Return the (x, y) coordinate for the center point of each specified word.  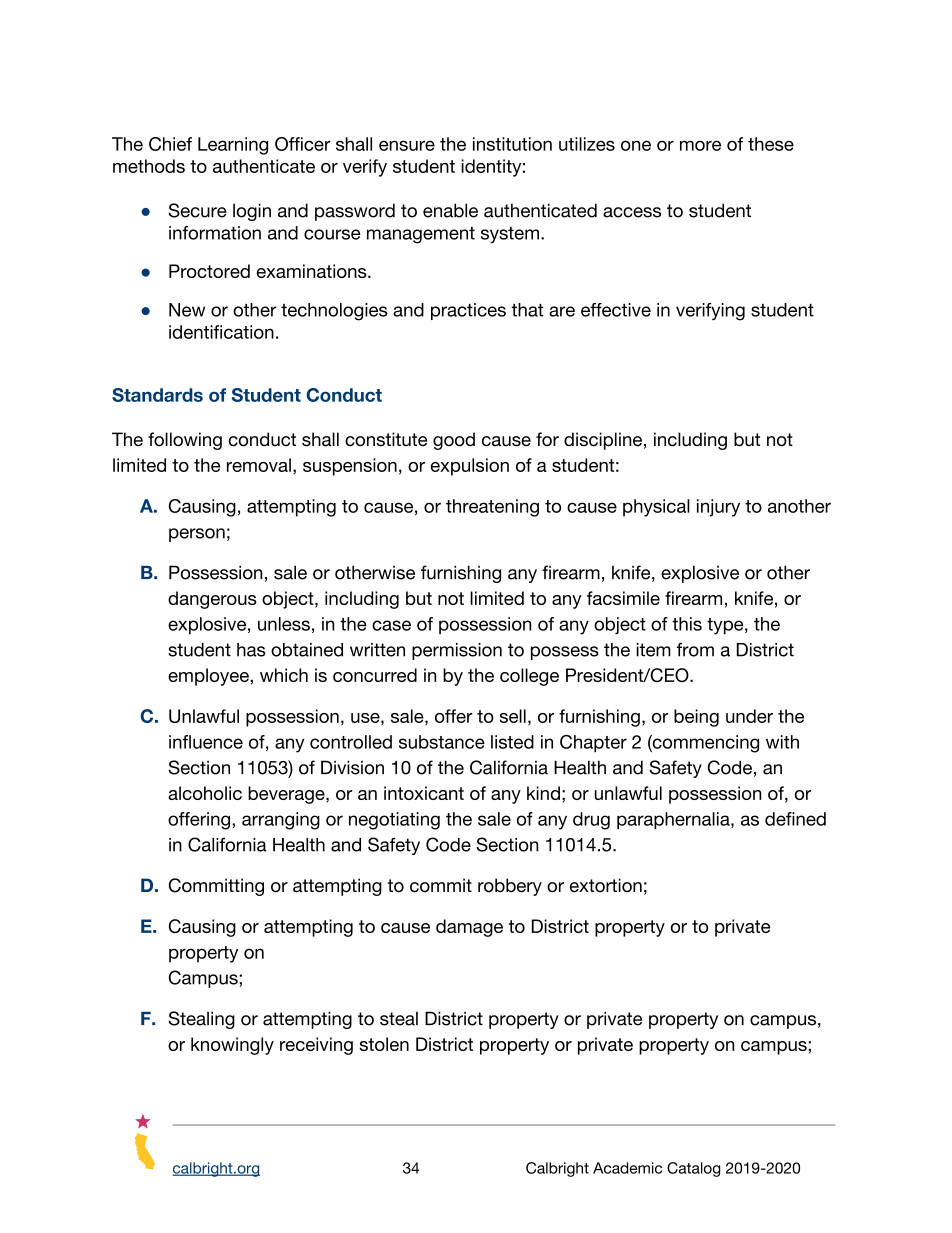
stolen (384, 1044)
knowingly (232, 1046)
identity (491, 168)
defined (795, 819)
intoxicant (424, 793)
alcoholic (205, 793)
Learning (233, 146)
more (700, 145)
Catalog (693, 1169)
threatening (492, 508)
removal (259, 465)
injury (718, 508)
